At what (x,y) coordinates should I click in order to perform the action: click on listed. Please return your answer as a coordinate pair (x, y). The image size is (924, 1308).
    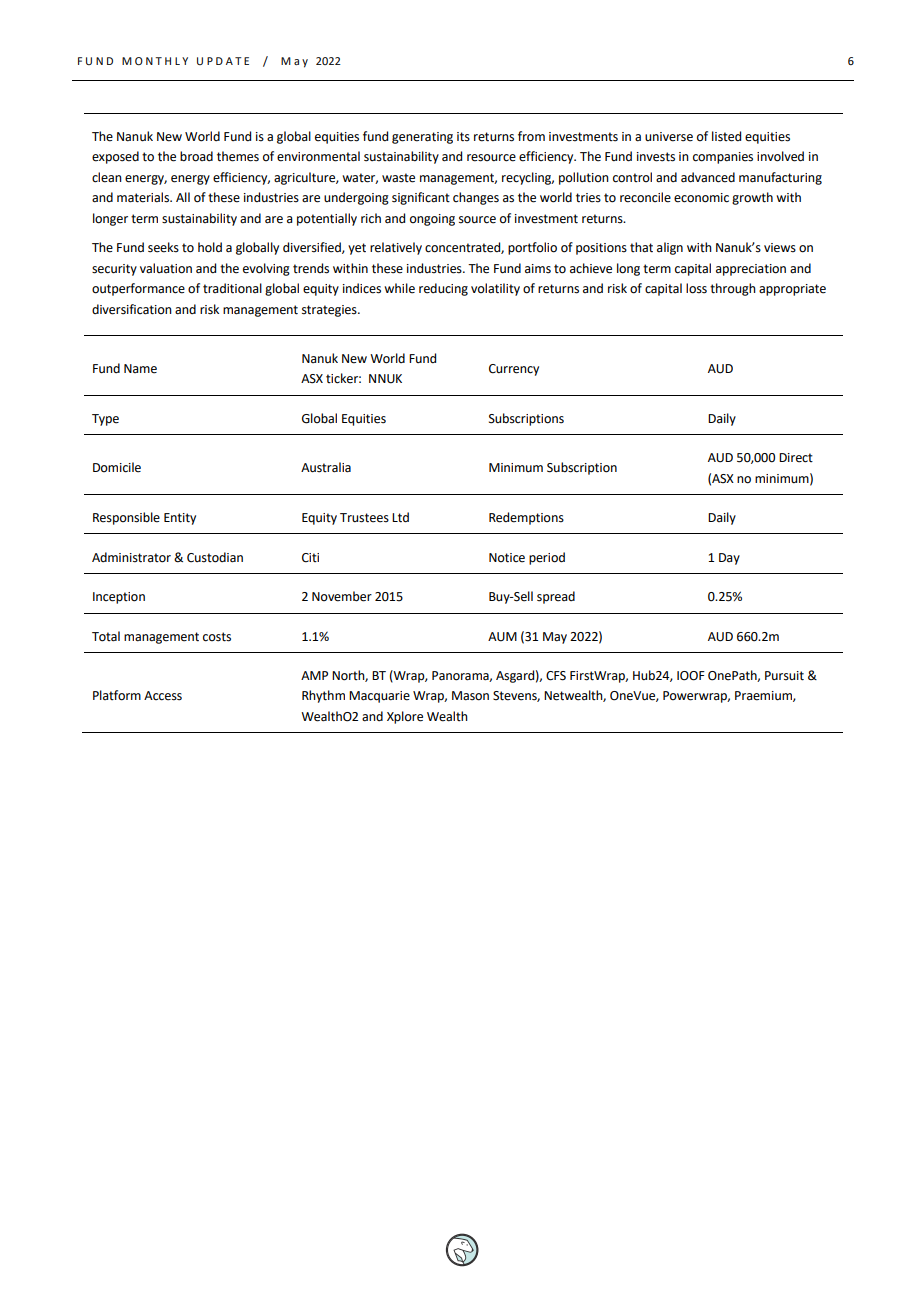
    Looking at the image, I should click on (726, 136).
